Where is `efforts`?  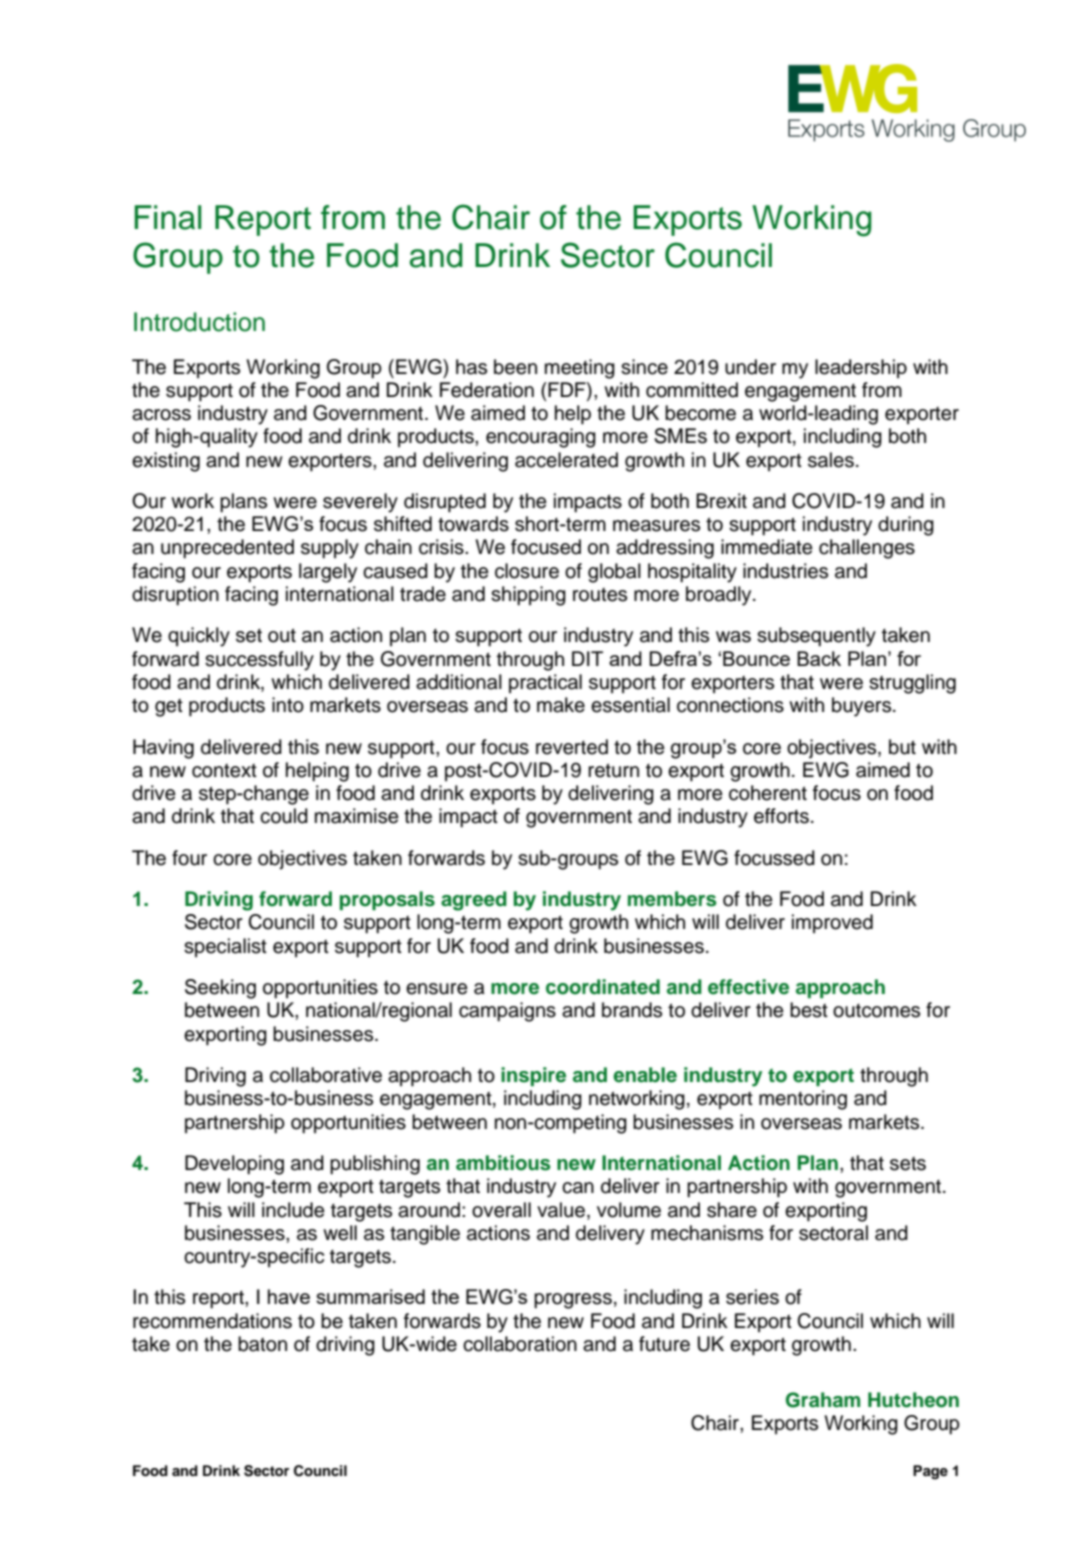 efforts is located at coordinates (781, 816).
